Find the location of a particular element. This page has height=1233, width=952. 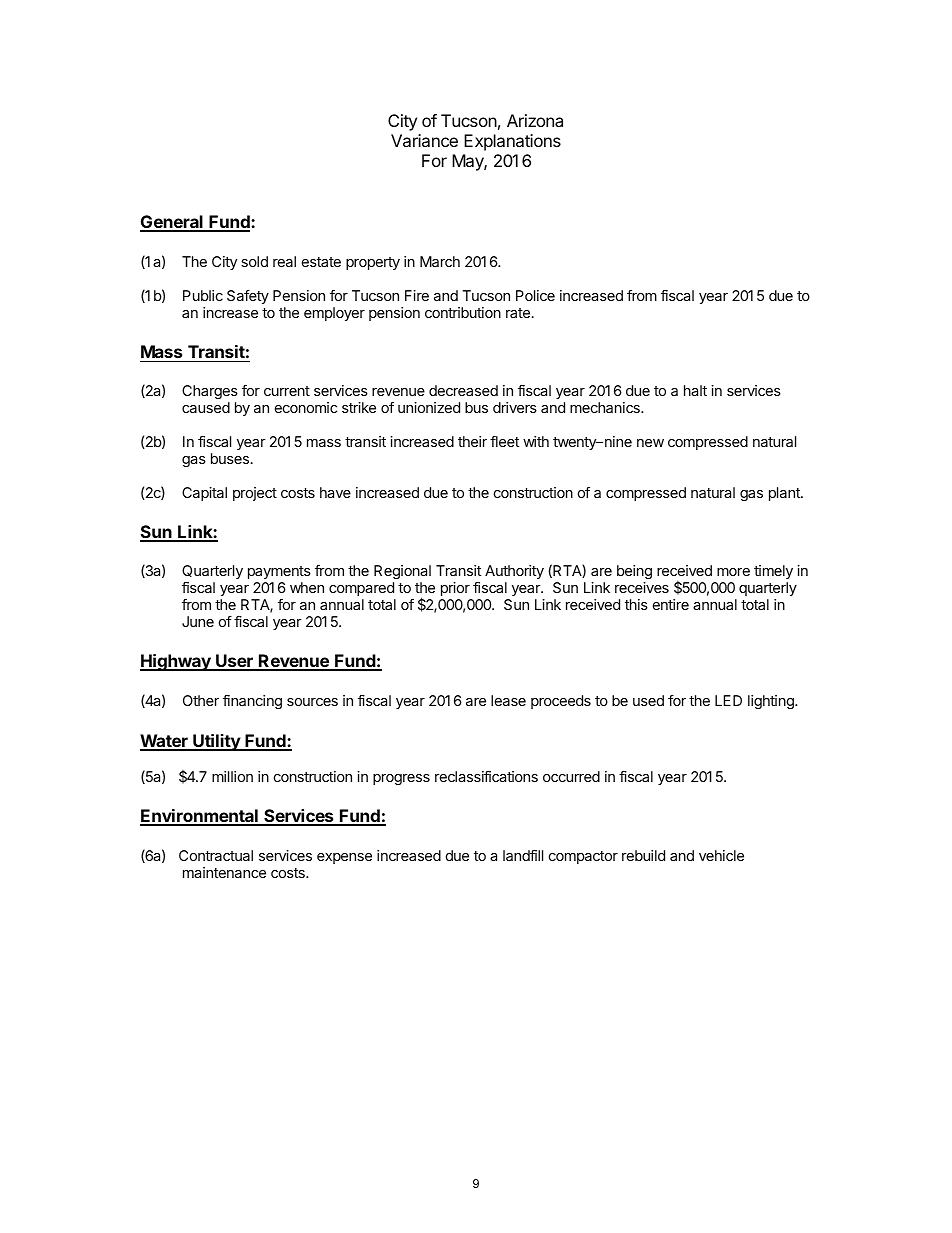

LED is located at coordinates (728, 700).
